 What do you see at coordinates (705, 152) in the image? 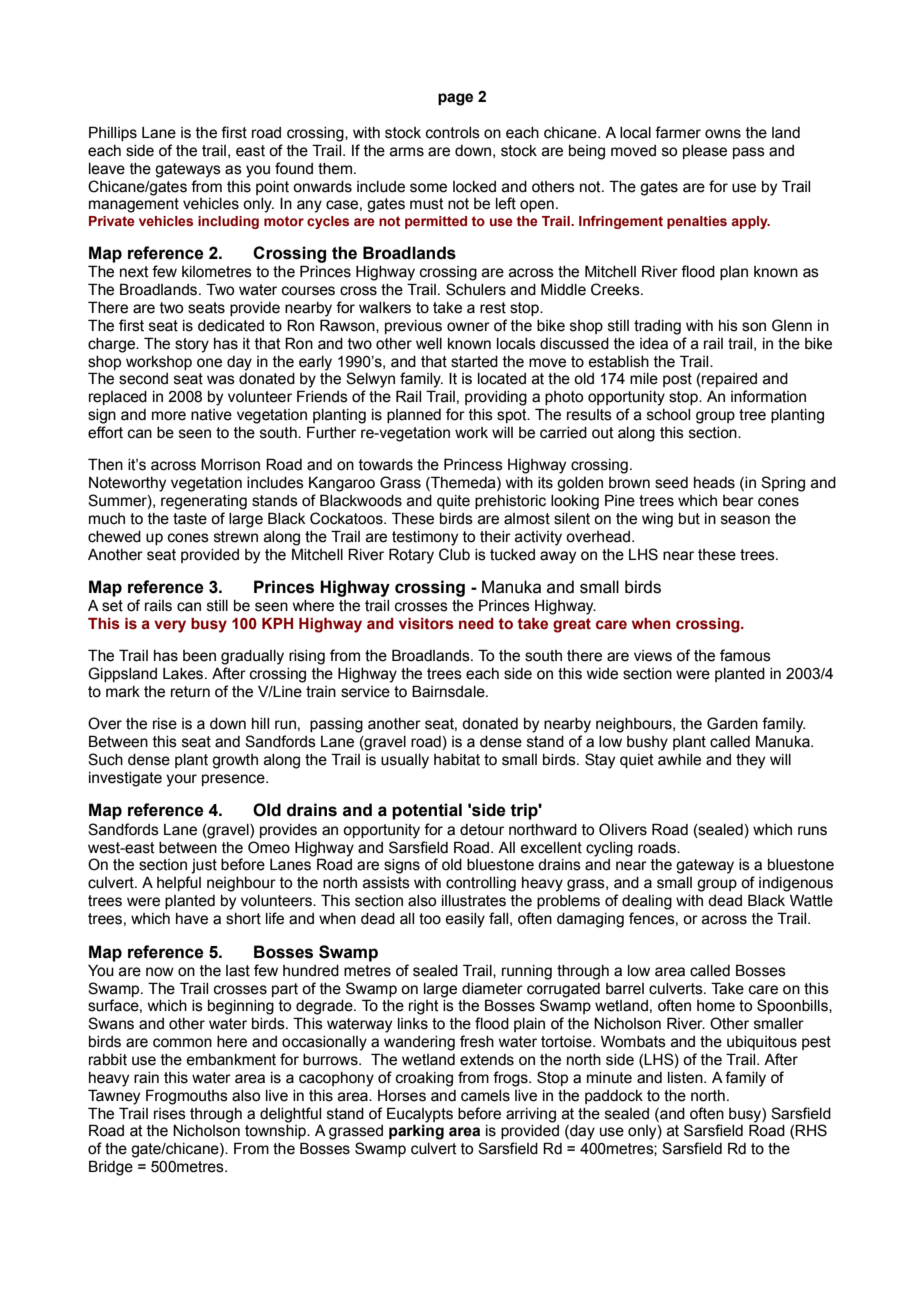
I see `please` at bounding box center [705, 152].
